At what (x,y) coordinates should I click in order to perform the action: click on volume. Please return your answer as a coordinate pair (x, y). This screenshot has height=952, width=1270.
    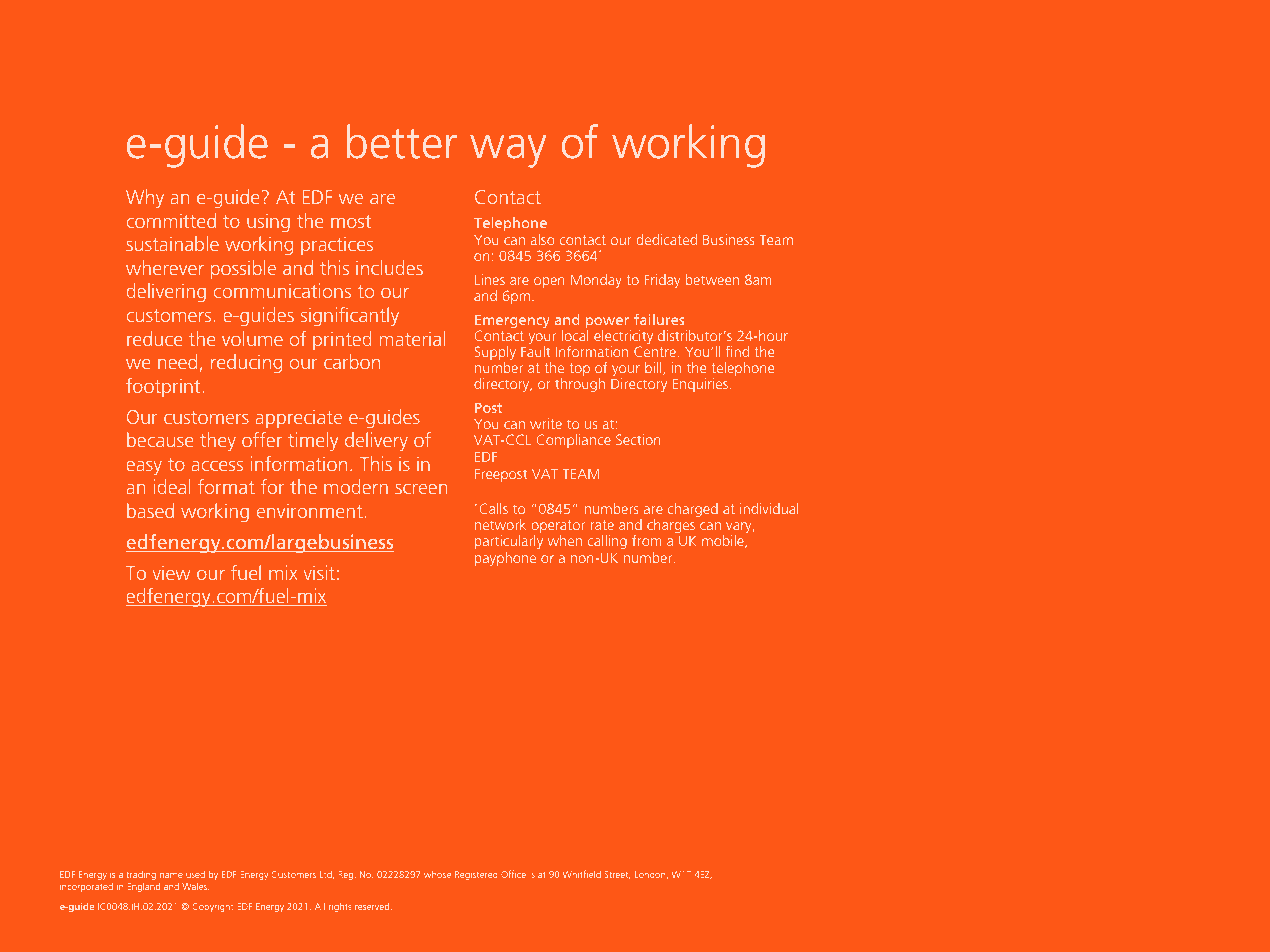
    Looking at the image, I should click on (252, 338).
